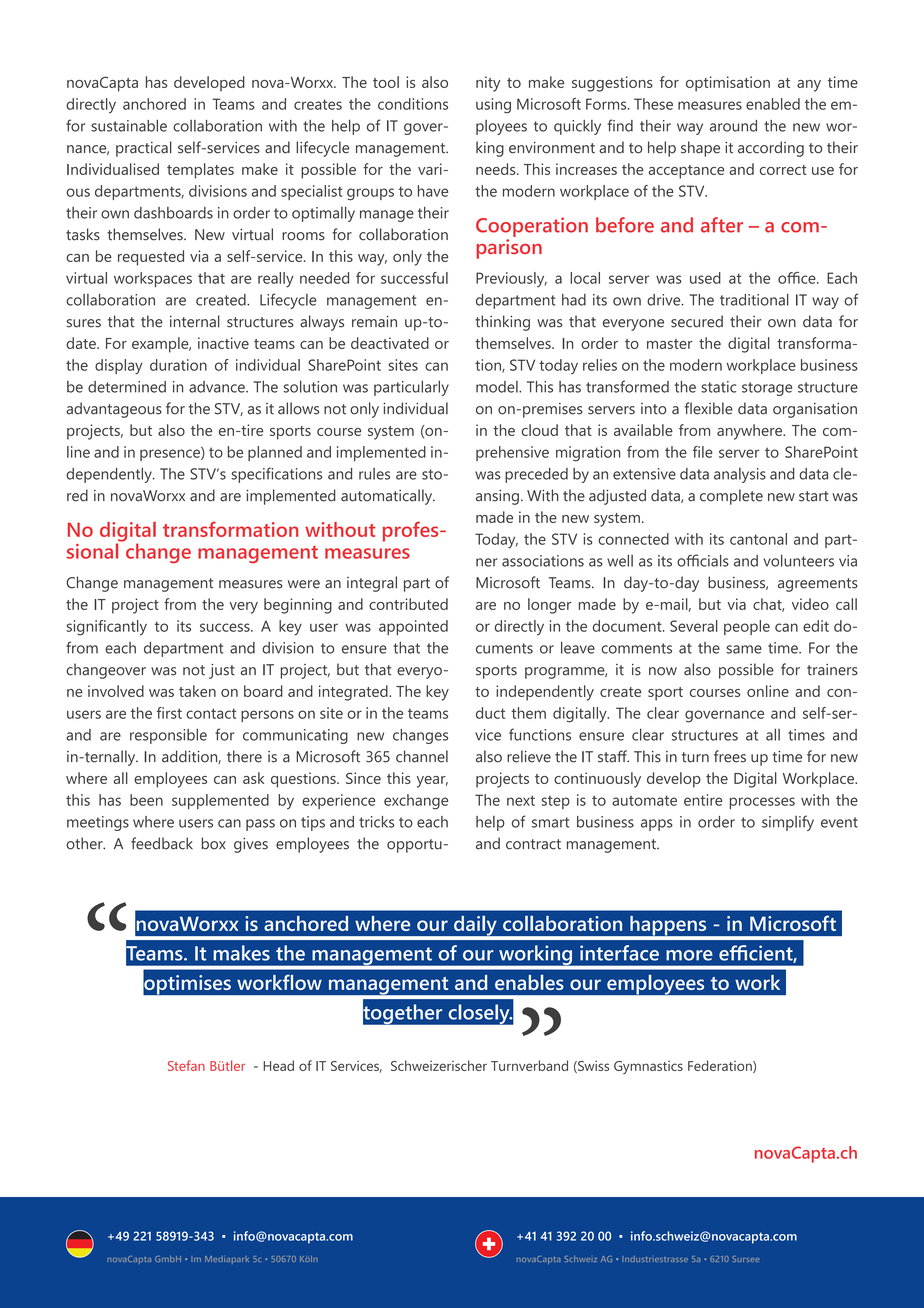 The image size is (924, 1308). I want to click on responsible, so click(168, 736).
